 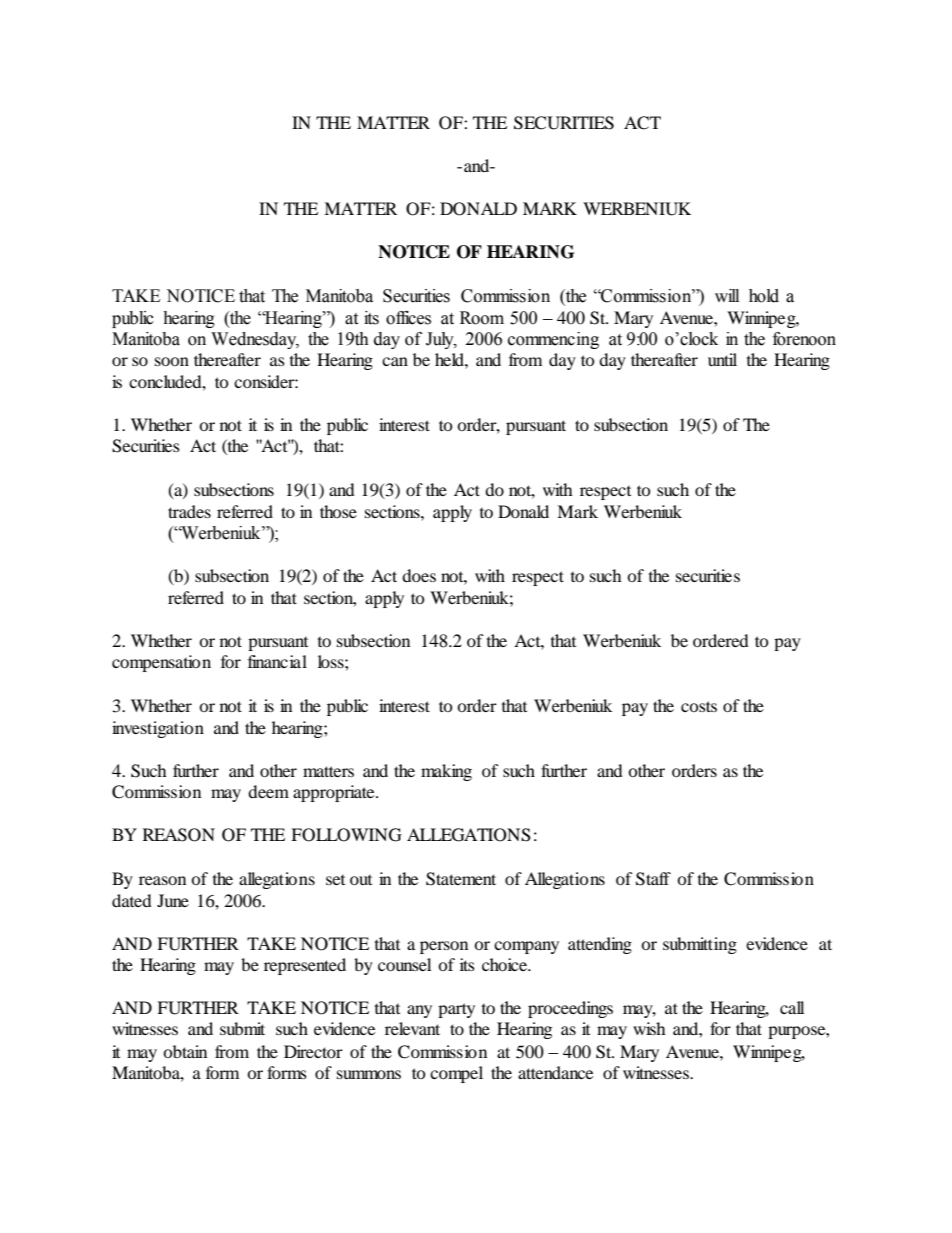 I want to click on making, so click(x=446, y=772).
